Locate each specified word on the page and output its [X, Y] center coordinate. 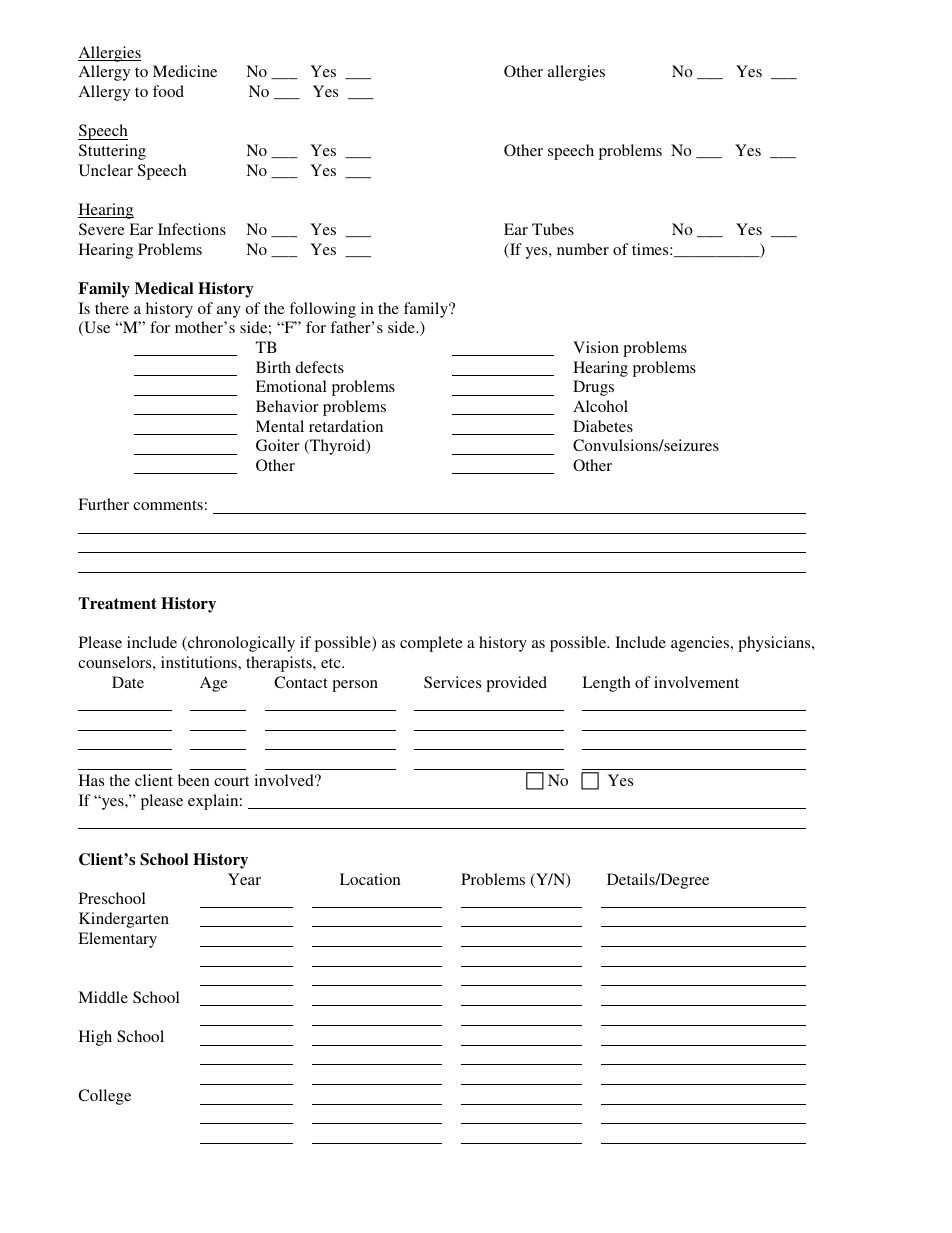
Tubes [553, 229]
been [194, 780]
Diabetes [603, 426]
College [104, 1097]
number [583, 249]
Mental [280, 426]
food [168, 91]
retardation [346, 426]
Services [452, 682]
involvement [696, 682]
